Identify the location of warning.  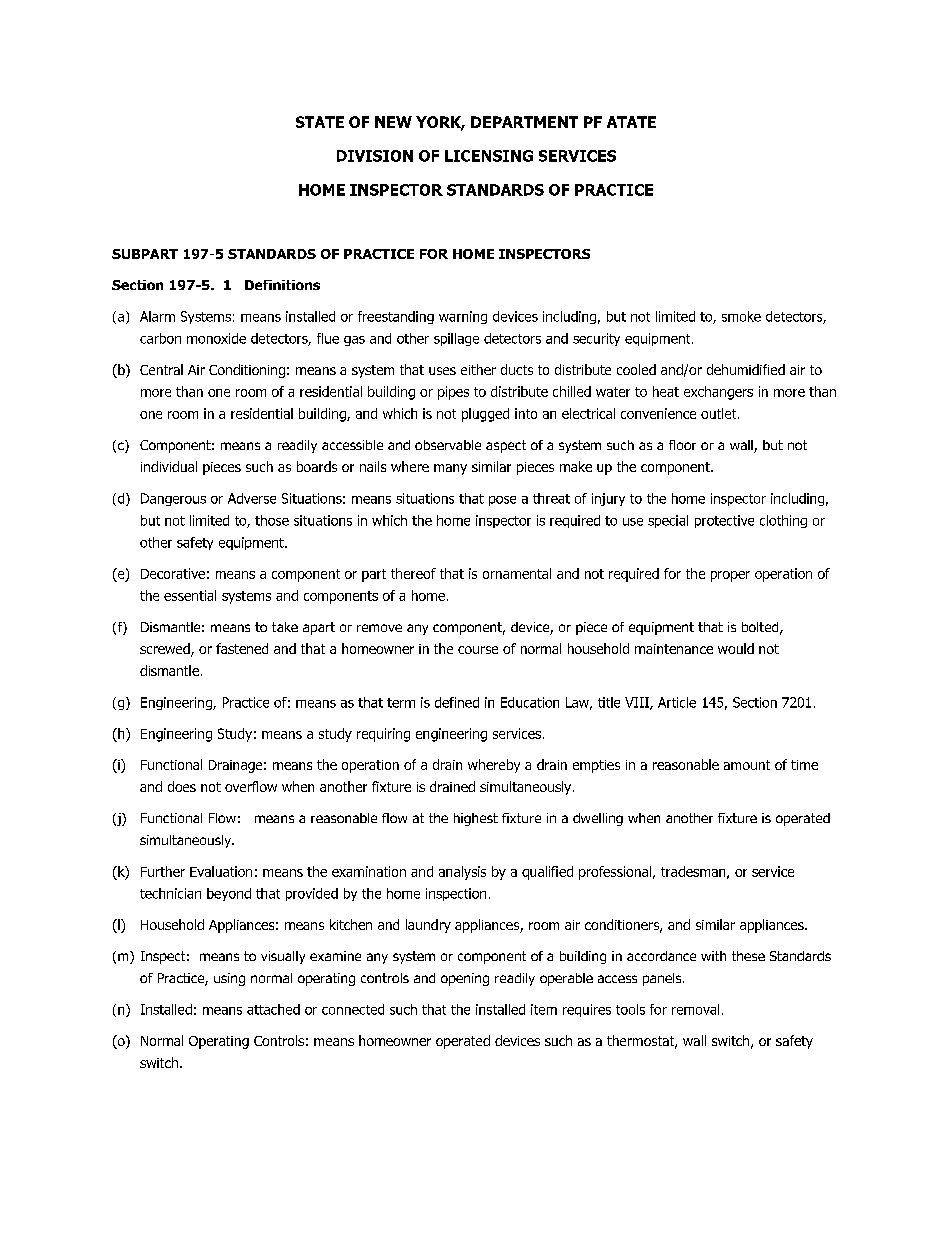
(463, 317).
